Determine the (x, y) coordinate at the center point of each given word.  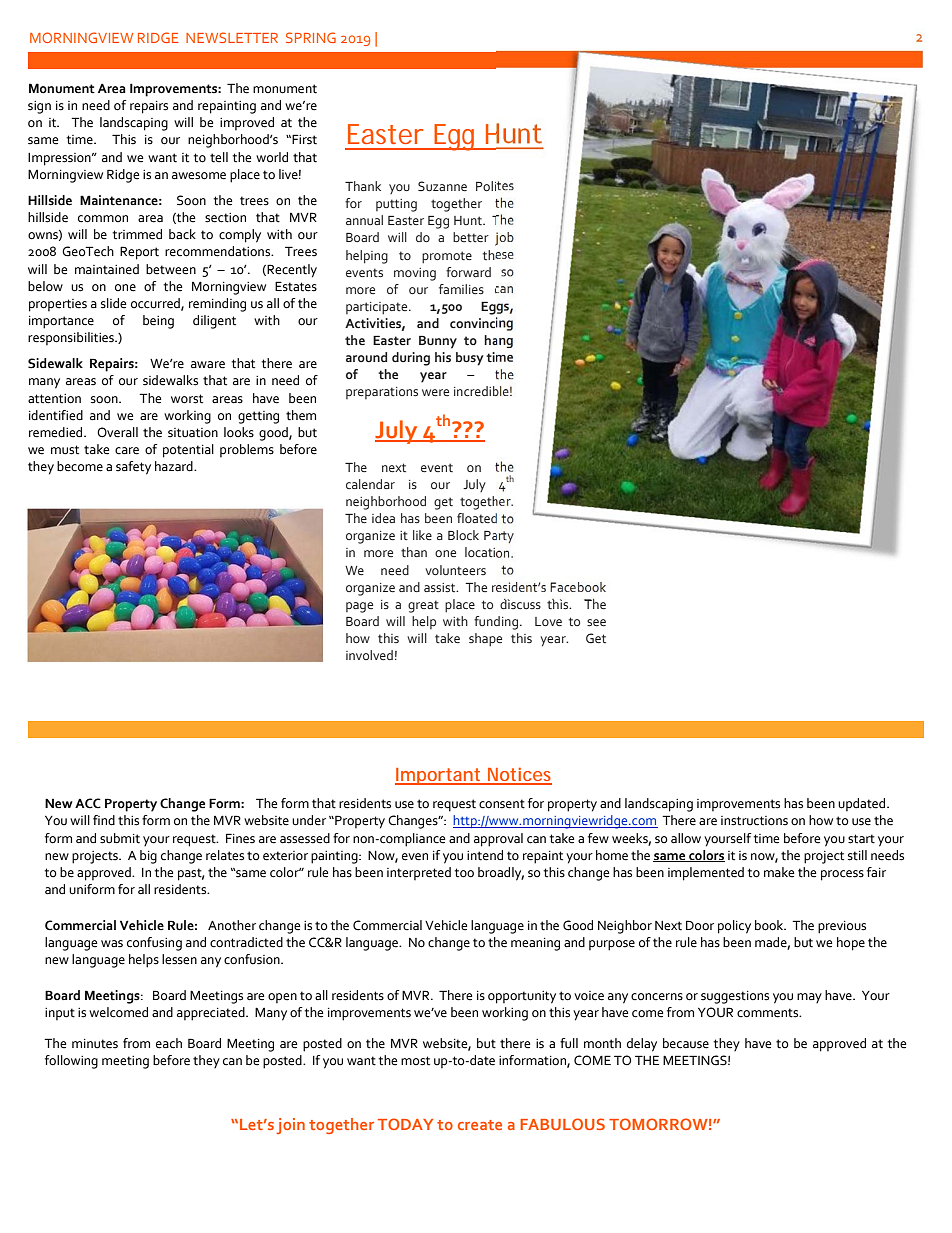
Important (439, 776)
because (686, 1043)
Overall (117, 432)
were (435, 392)
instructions (754, 821)
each (169, 1043)
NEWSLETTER (232, 37)
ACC (88, 803)
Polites (495, 186)
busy (469, 359)
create (480, 1125)
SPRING (311, 37)
